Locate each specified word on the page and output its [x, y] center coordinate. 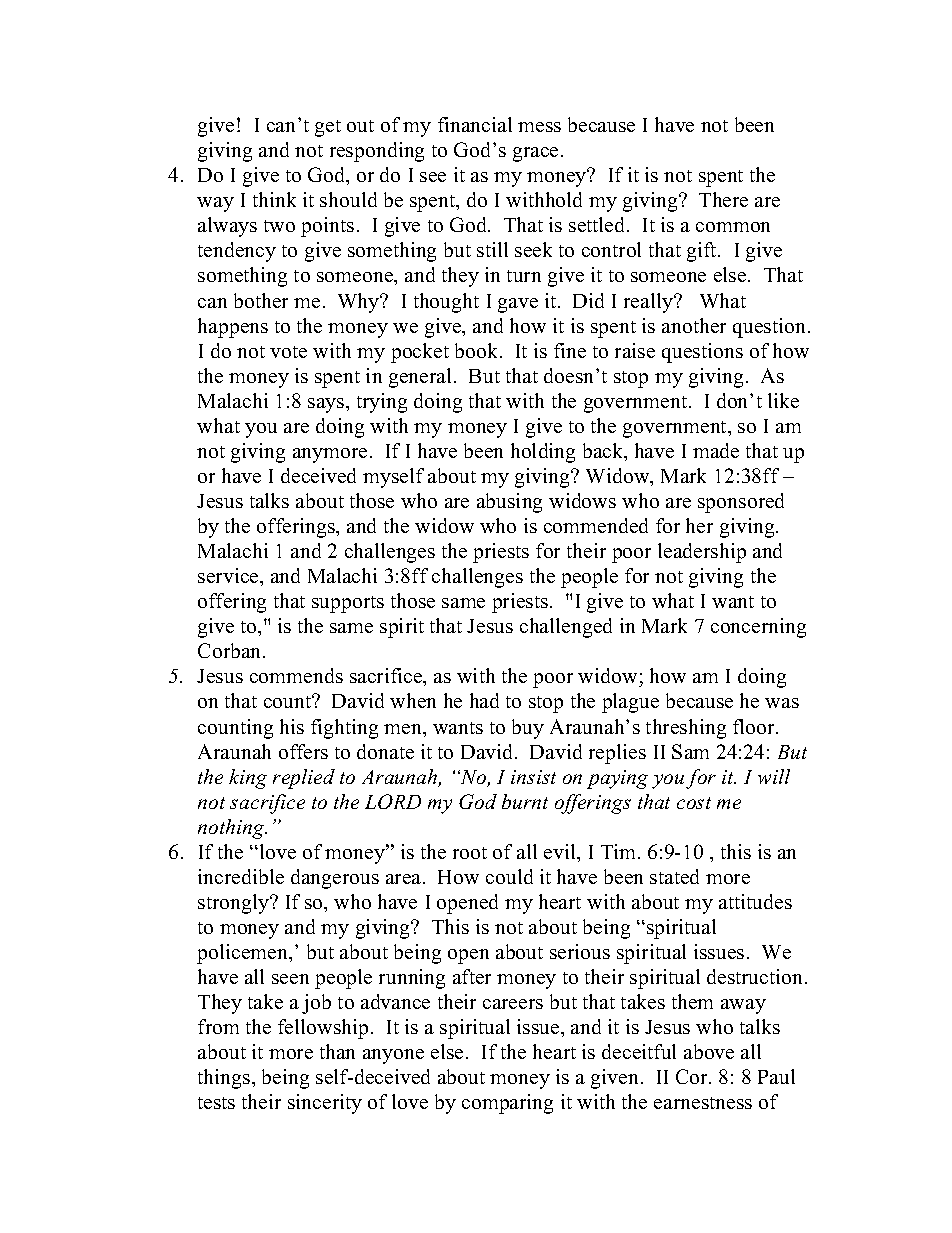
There [723, 199]
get [328, 128]
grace [535, 154]
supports [348, 604]
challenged [566, 628]
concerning [758, 628]
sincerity [325, 1104]
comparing [507, 1104]
